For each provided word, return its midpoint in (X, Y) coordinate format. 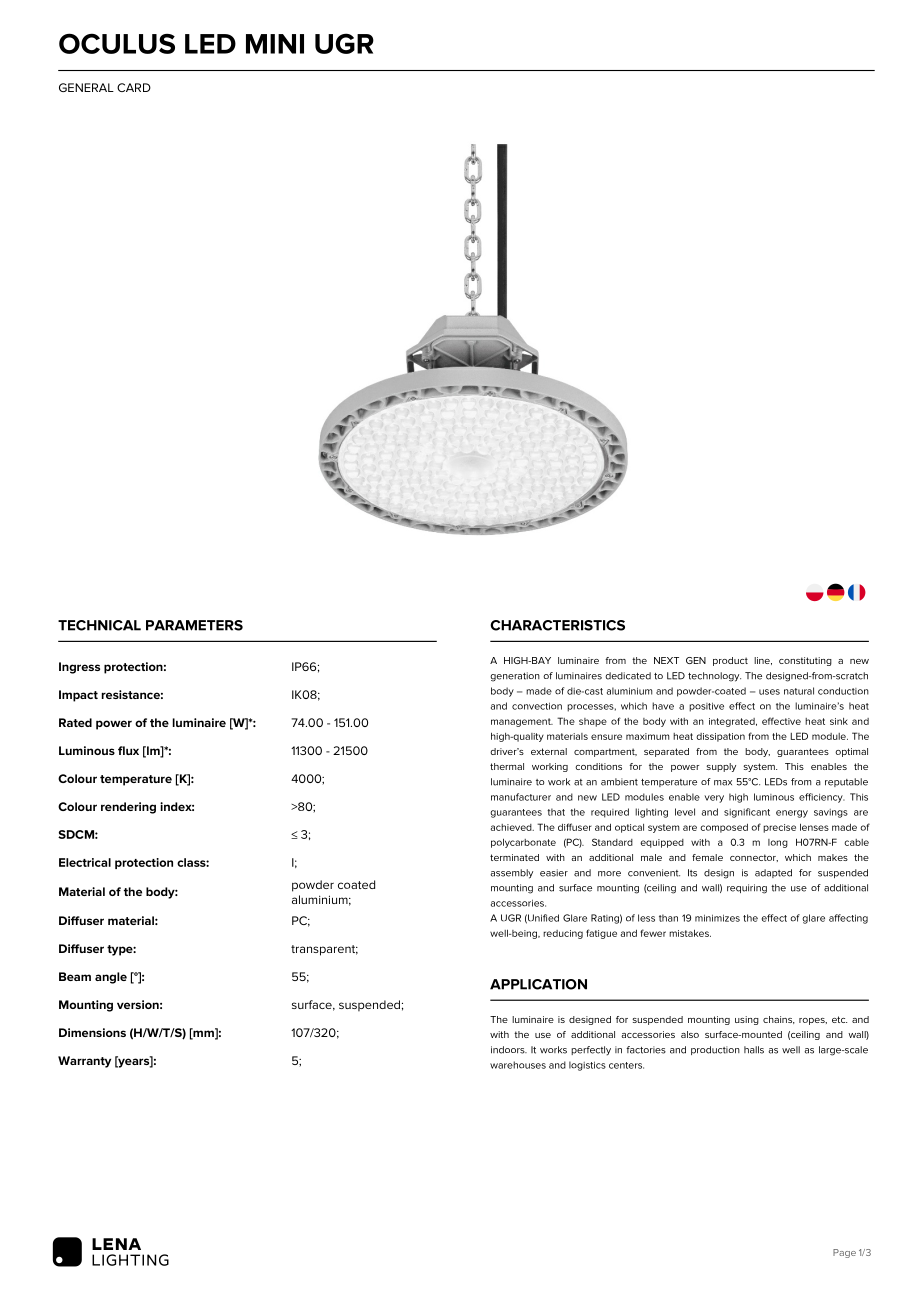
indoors (509, 1050)
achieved (512, 827)
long (778, 843)
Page (844, 1253)
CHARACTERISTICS (557, 625)
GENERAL (86, 87)
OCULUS (117, 43)
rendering (128, 808)
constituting (805, 661)
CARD (134, 87)
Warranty (84, 1062)
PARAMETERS (194, 625)
